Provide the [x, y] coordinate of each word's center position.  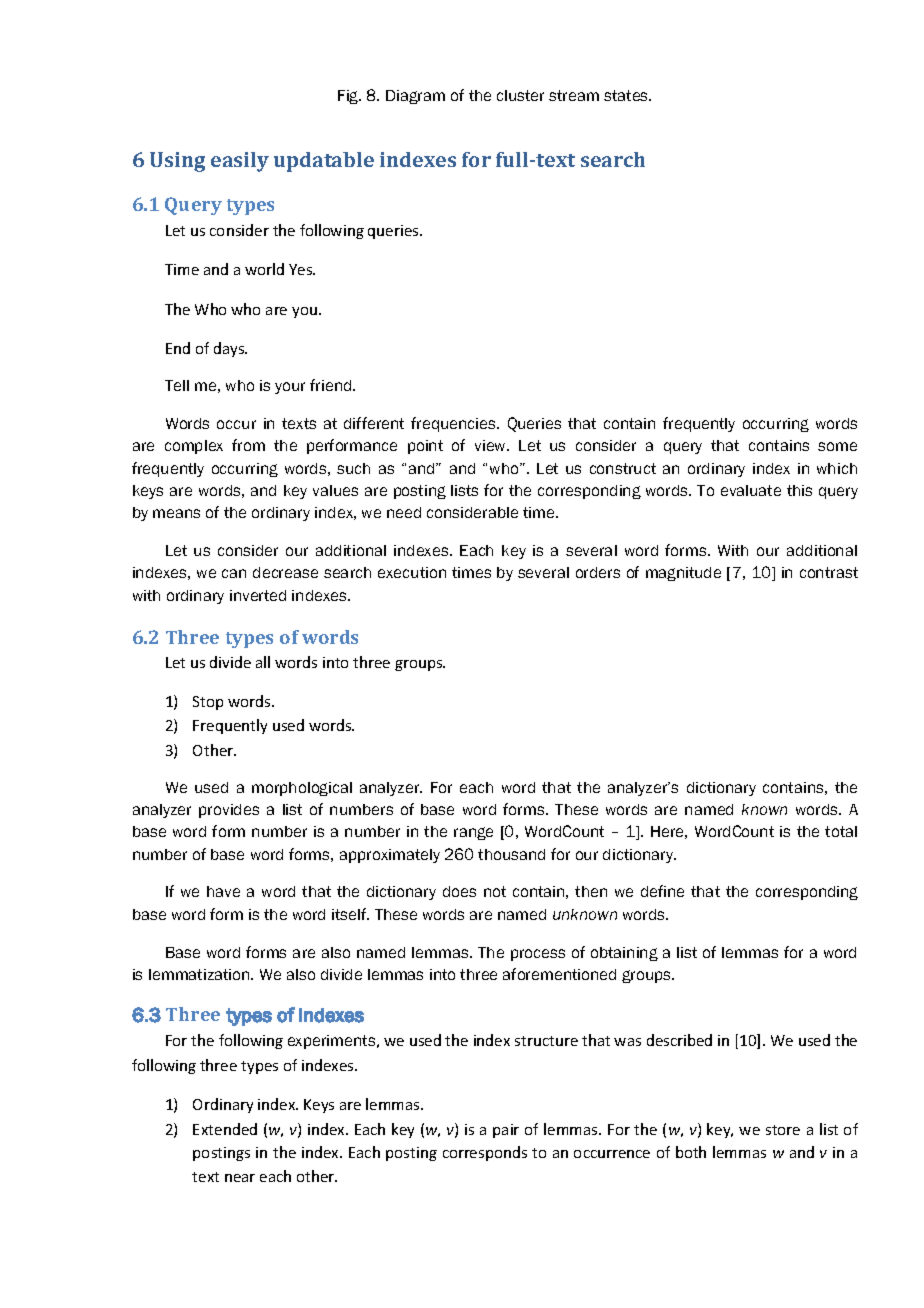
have [223, 891]
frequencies [454, 424]
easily [240, 162]
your [290, 388]
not [495, 891]
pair [506, 1131]
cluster [520, 95]
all [263, 662]
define [662, 891]
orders [598, 572]
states [627, 95]
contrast [829, 572]
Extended [225, 1129]
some [837, 446]
